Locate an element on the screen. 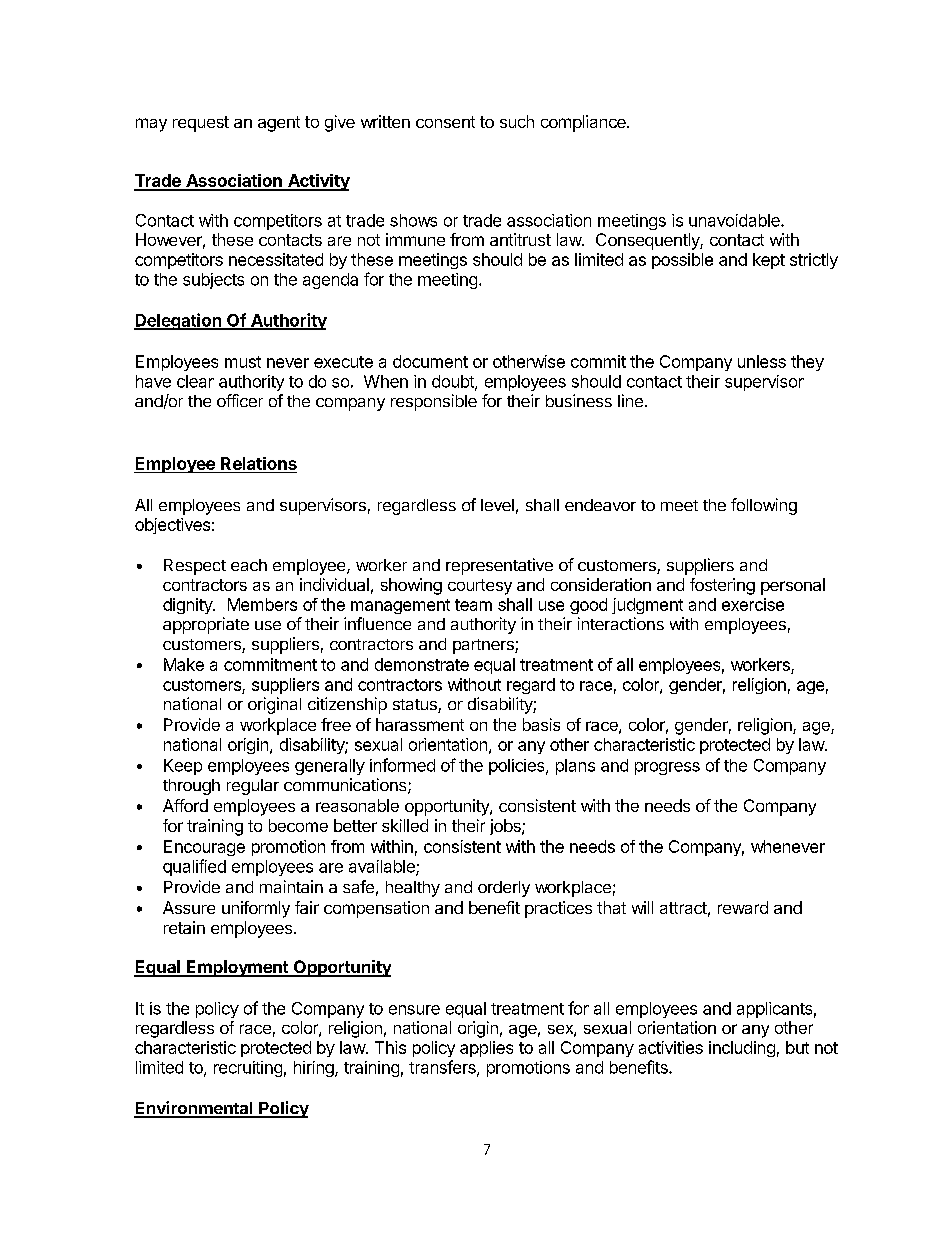 Image resolution: width=952 pixels, height=1233 pixels. team is located at coordinates (473, 605).
